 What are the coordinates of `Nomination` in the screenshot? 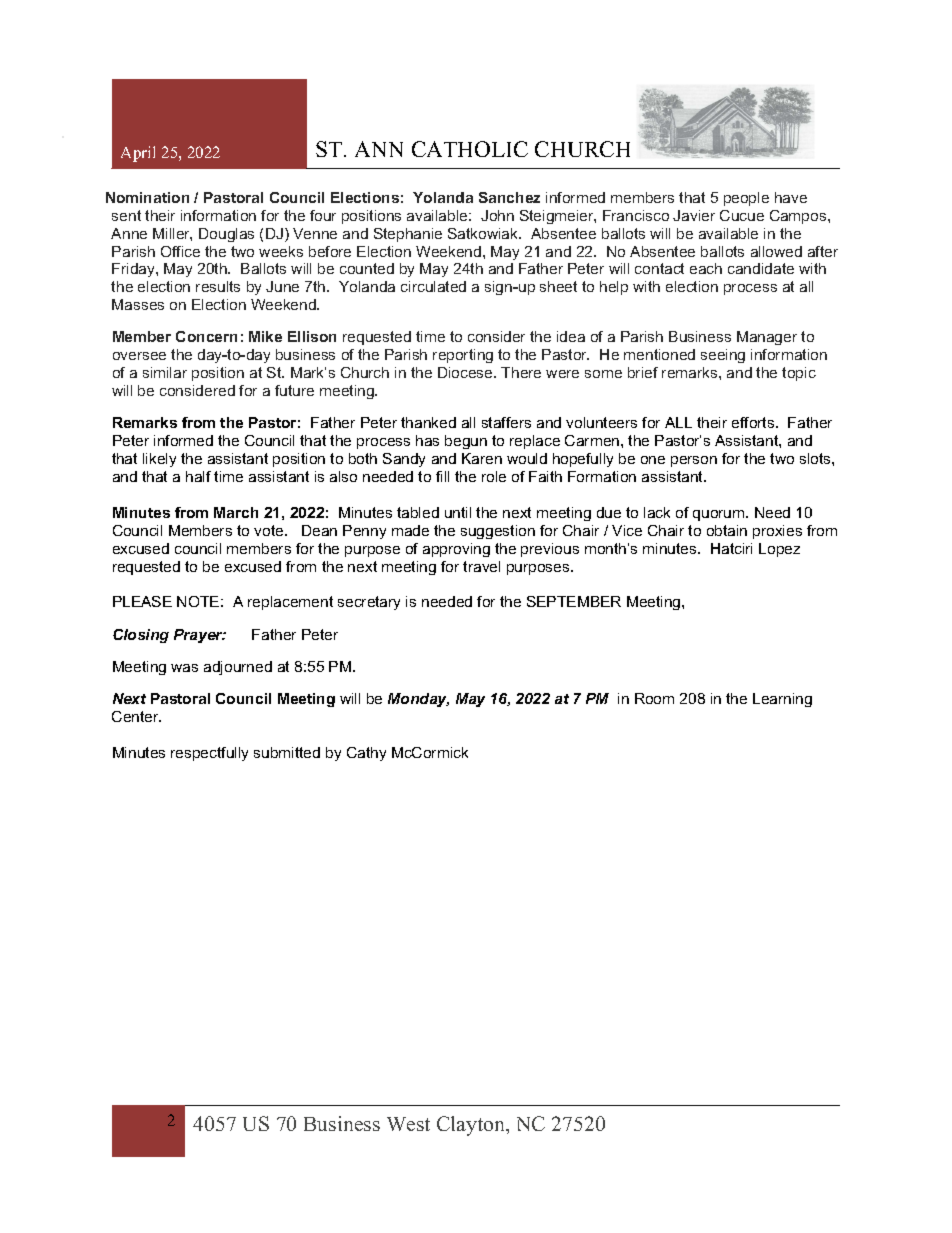 It's located at (147, 197).
